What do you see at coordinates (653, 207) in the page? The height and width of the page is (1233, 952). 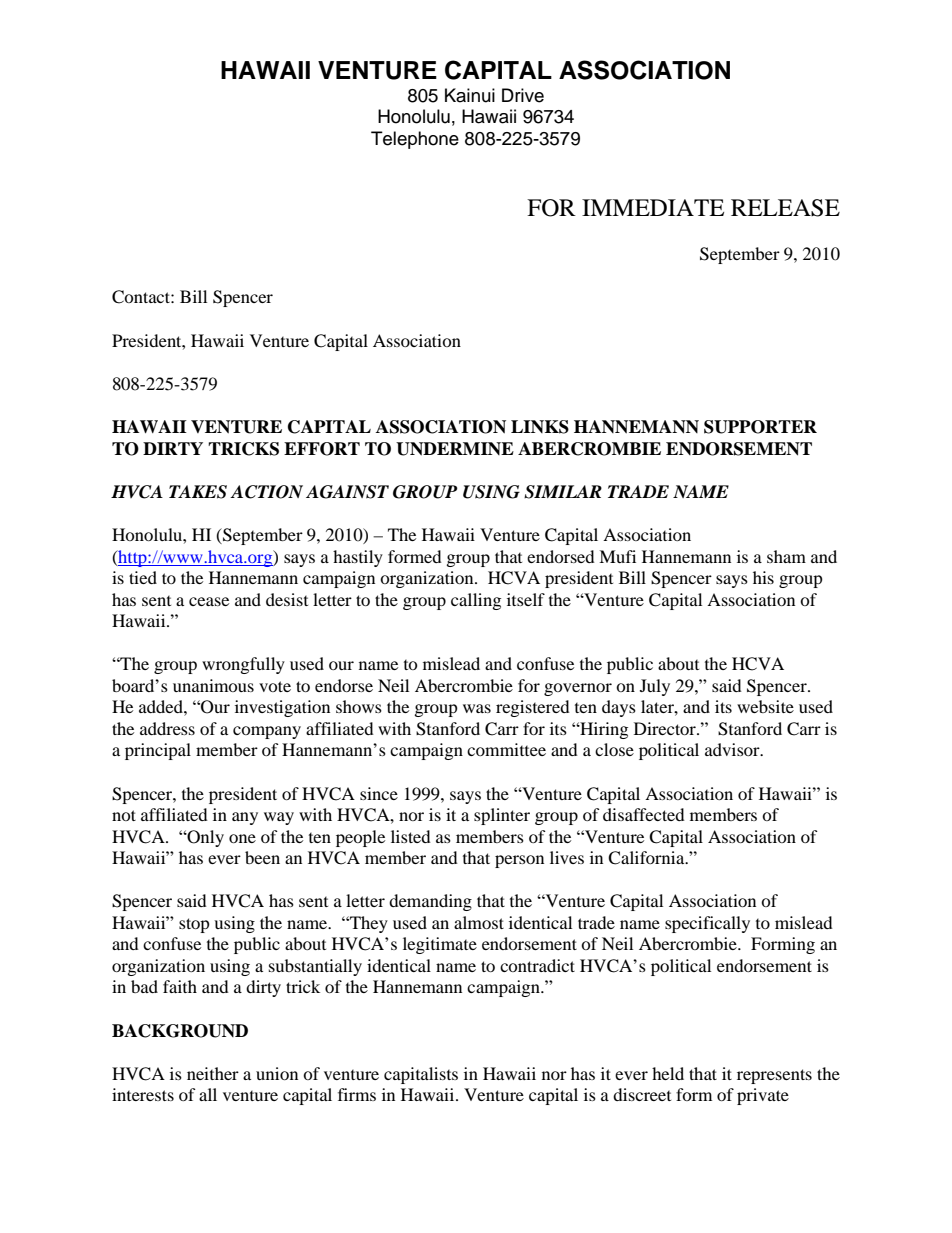 I see `IMMEDIATE` at bounding box center [653, 207].
